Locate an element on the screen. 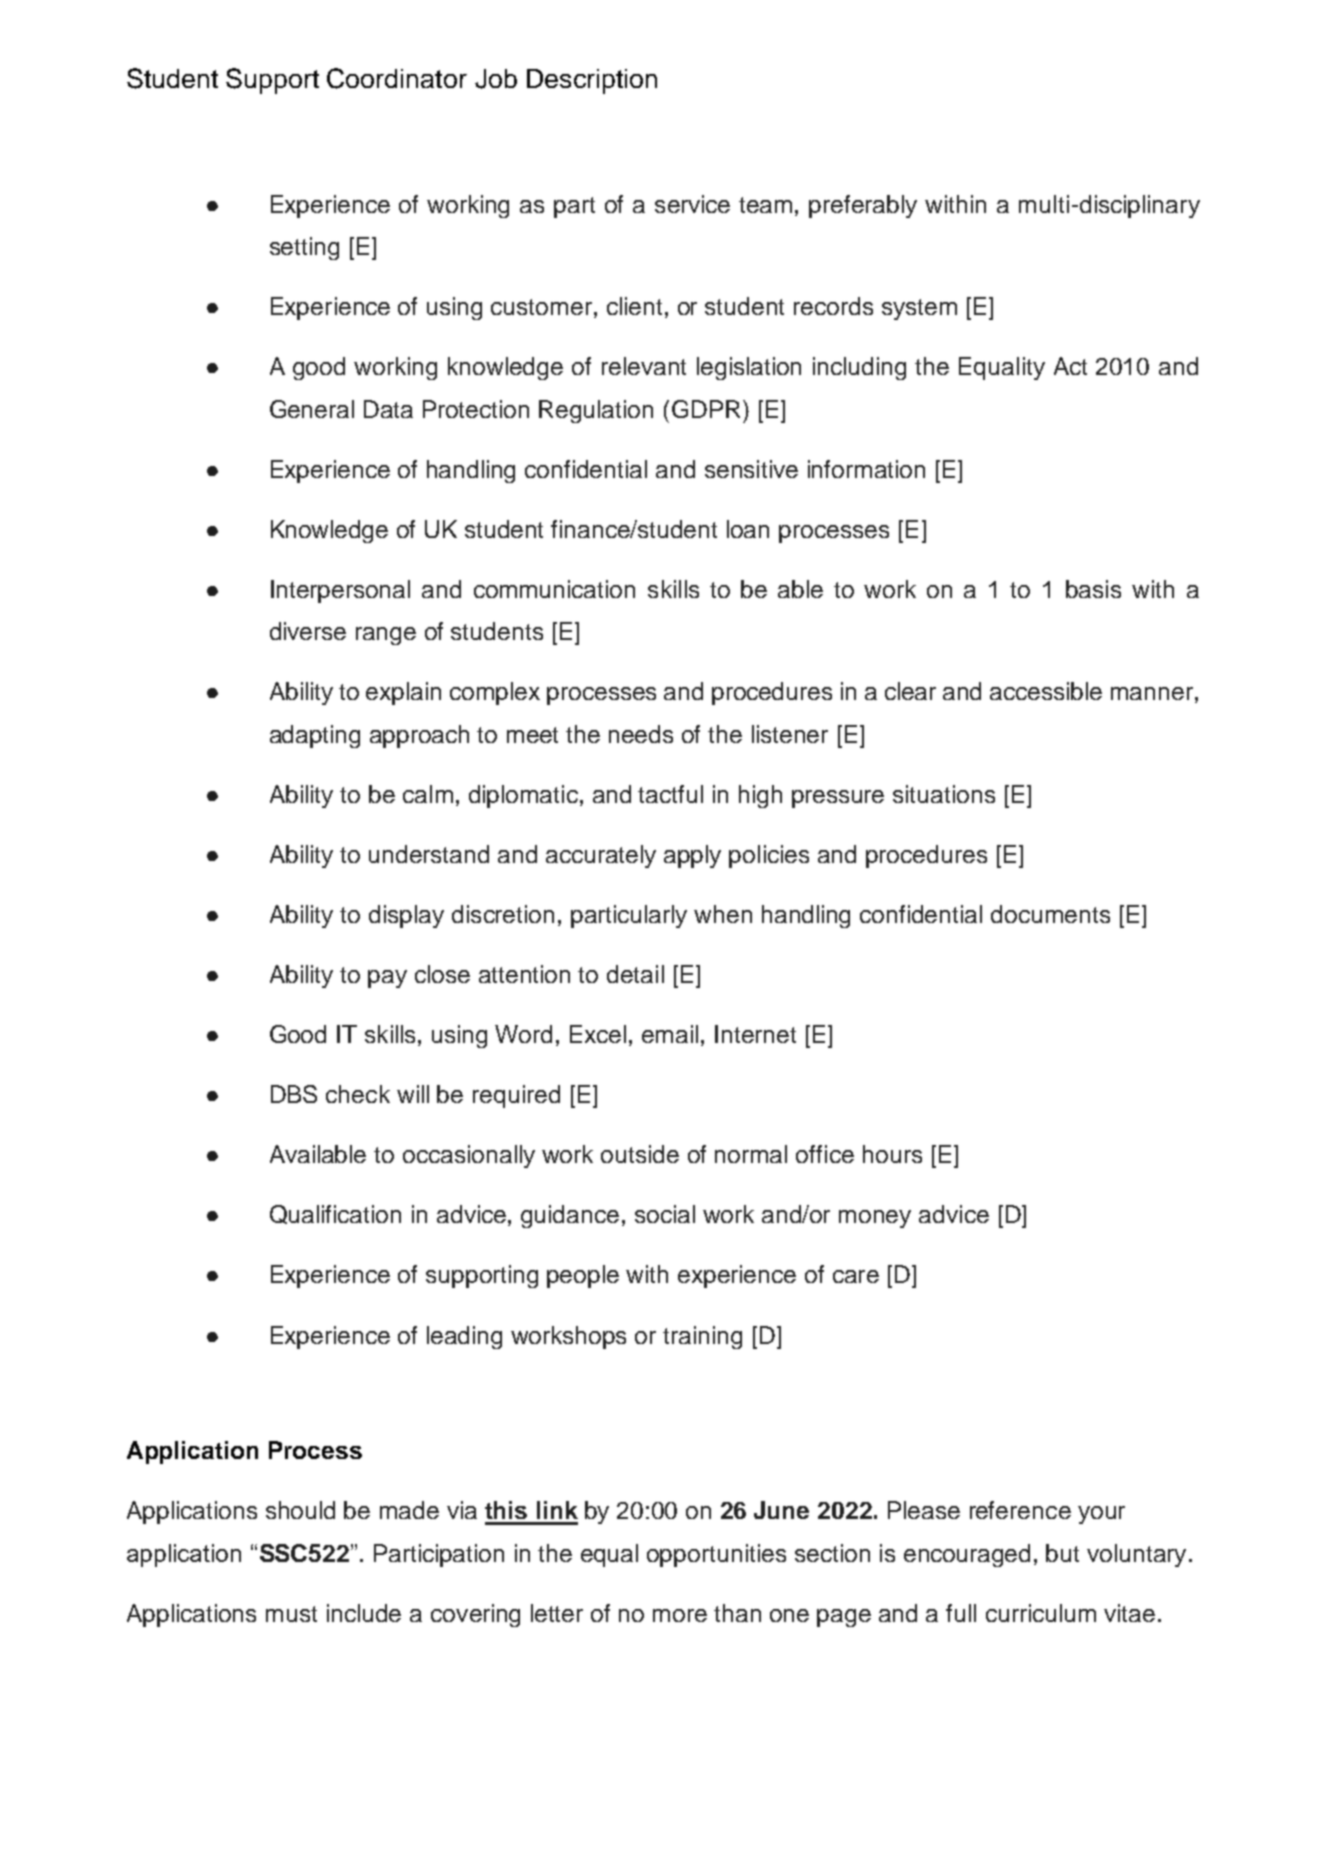 This screenshot has height=1876, width=1326. service is located at coordinates (692, 204).
